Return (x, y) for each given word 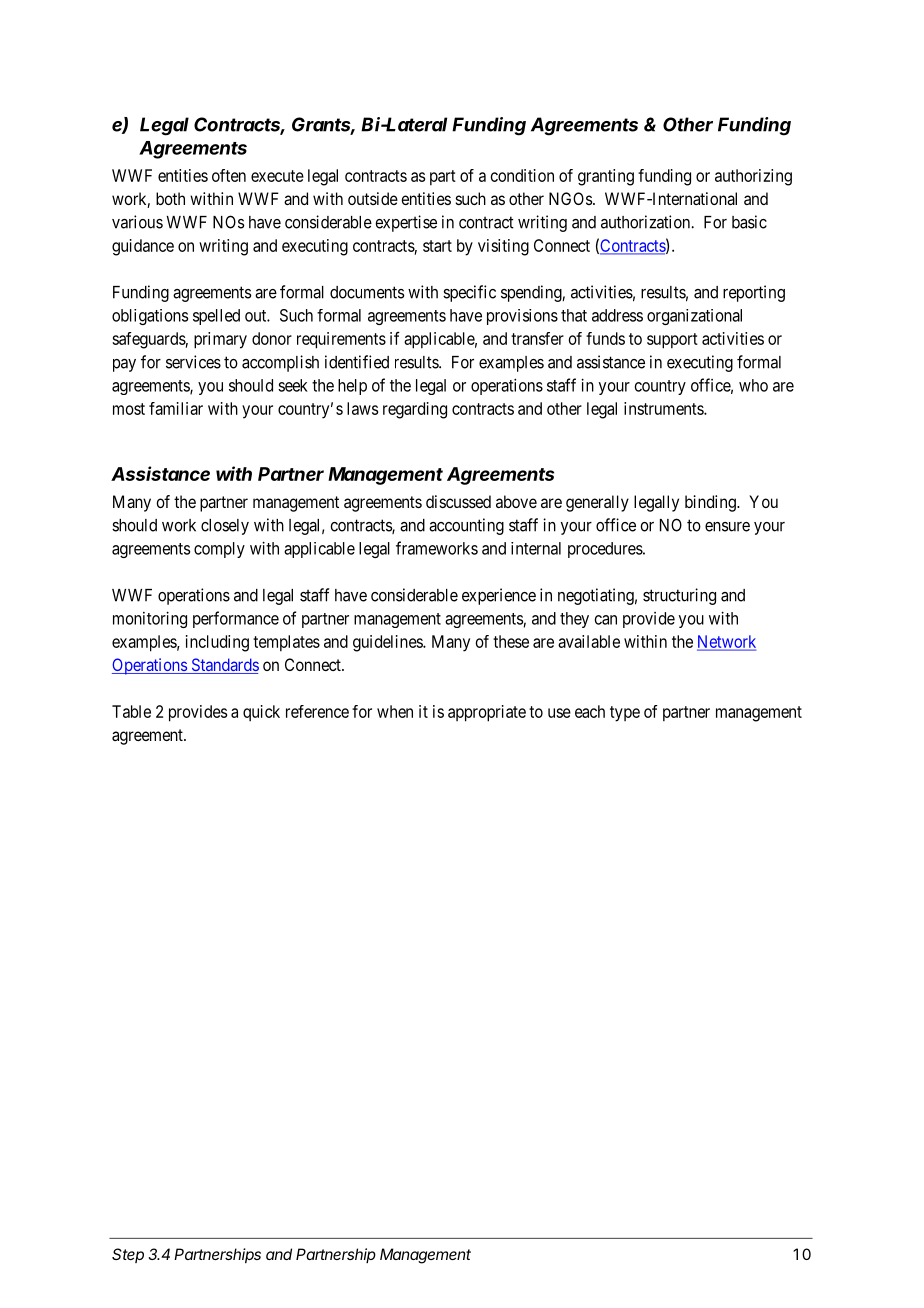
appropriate (487, 713)
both (170, 198)
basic (749, 222)
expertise (406, 223)
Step (128, 1255)
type (625, 714)
